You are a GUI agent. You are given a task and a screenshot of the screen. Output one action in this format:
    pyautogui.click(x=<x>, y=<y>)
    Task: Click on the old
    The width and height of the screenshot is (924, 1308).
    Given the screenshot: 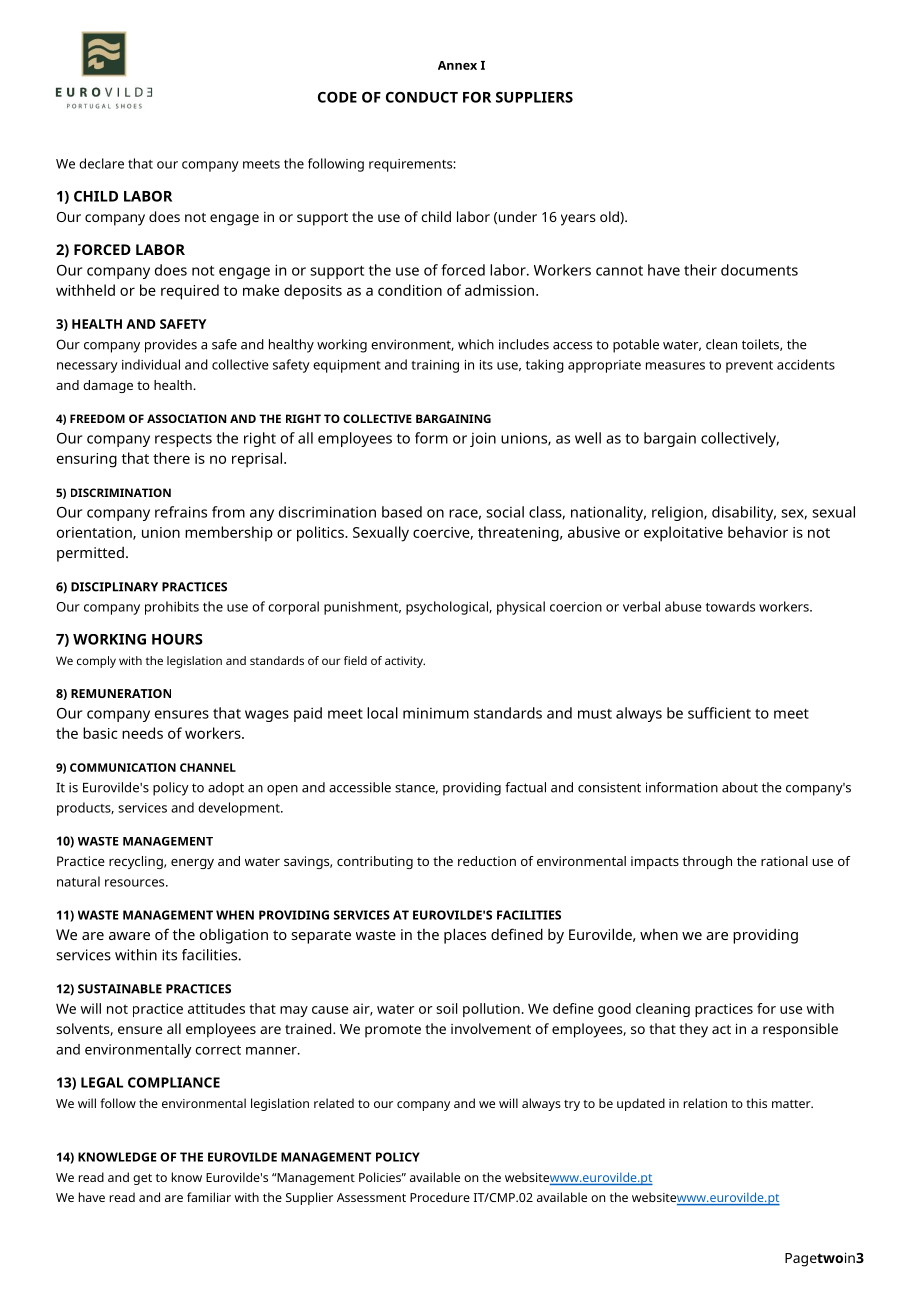 What is the action you would take?
    pyautogui.click(x=610, y=216)
